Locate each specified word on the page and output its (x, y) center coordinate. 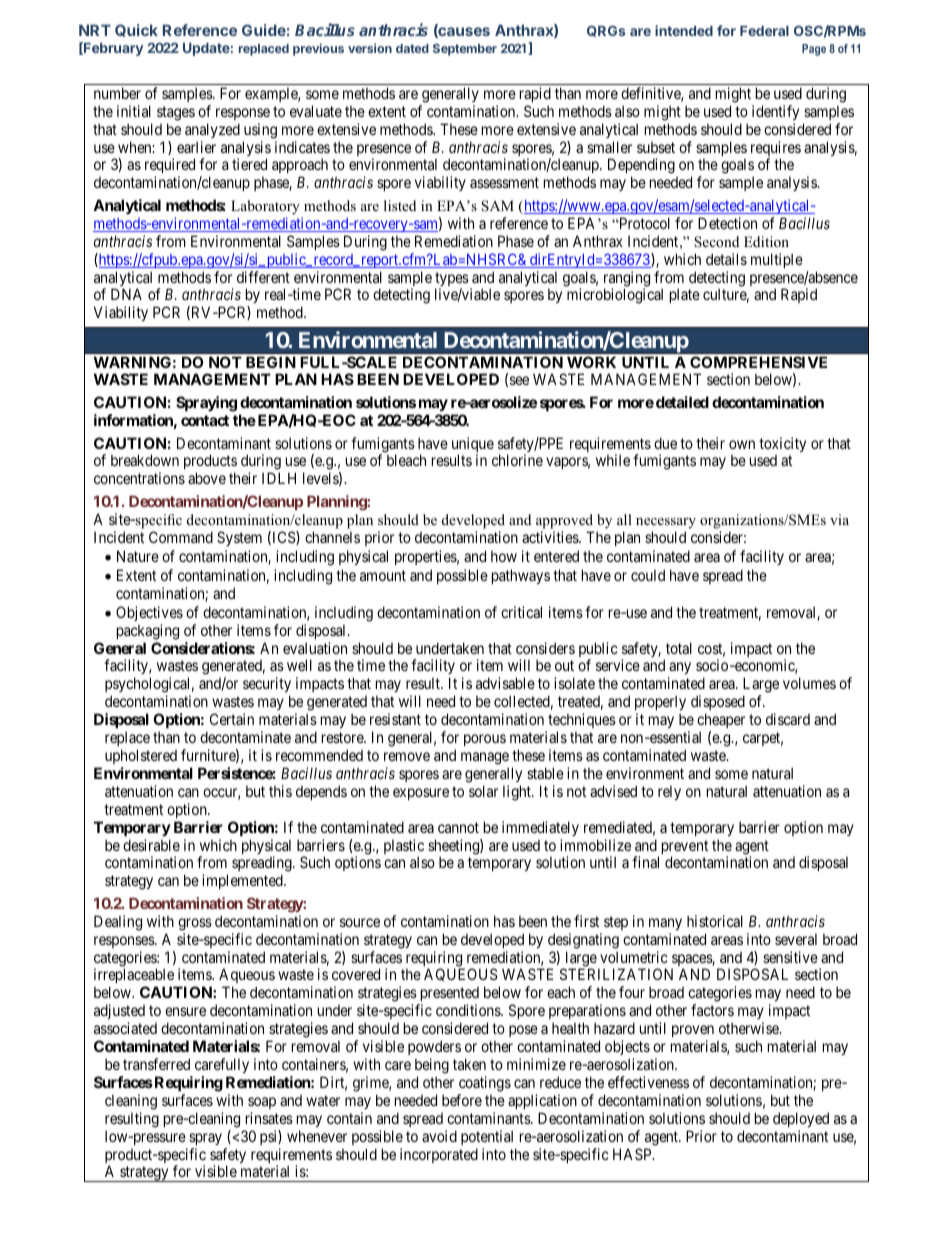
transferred (156, 1064)
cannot (458, 827)
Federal (764, 31)
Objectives (149, 613)
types (452, 280)
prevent (685, 848)
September (465, 50)
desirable (151, 845)
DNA (126, 294)
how (504, 556)
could (648, 575)
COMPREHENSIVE (758, 362)
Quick (136, 30)
